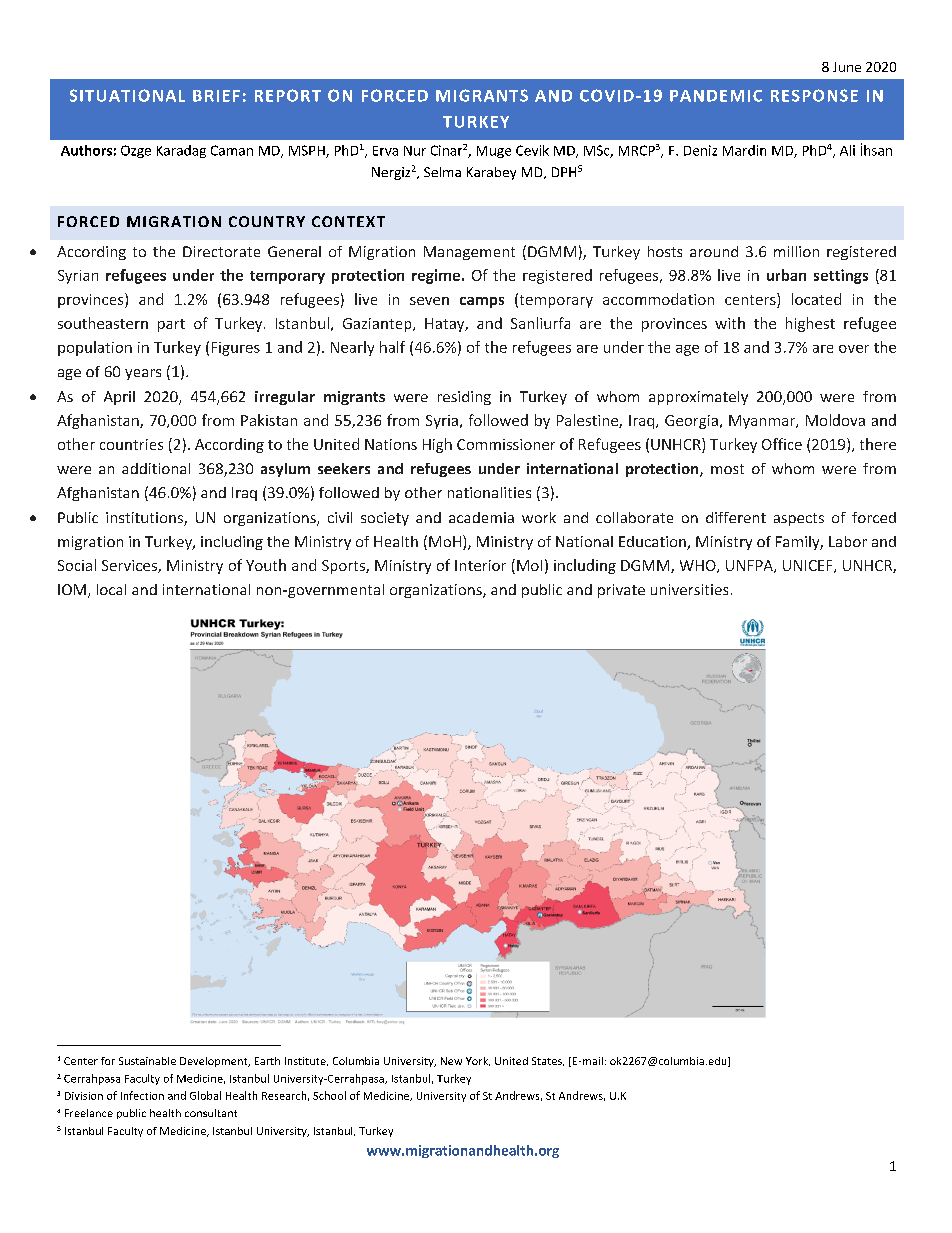 The width and height of the document is (952, 1233). I want to click on UNICEF, so click(809, 566).
